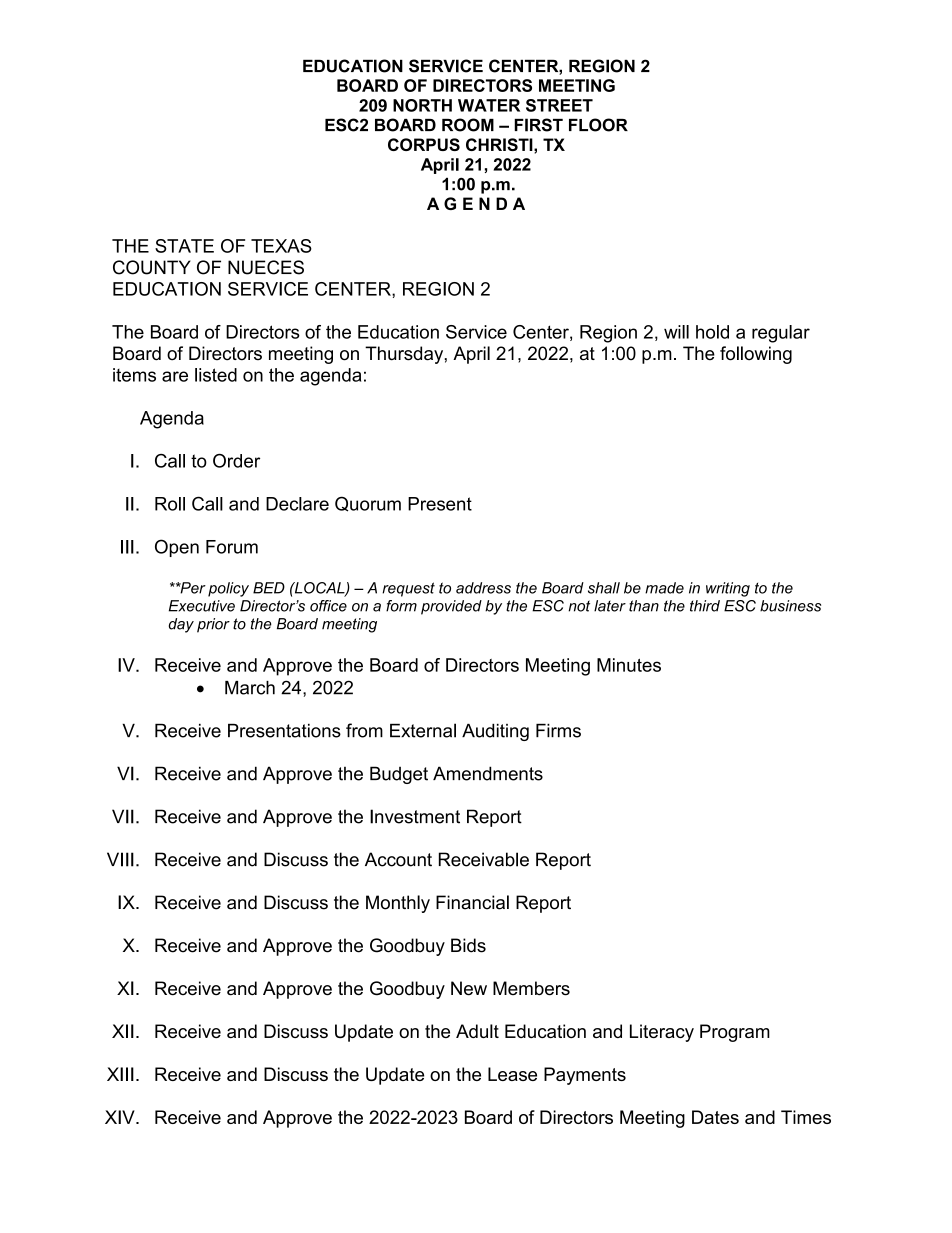  I want to click on Executive, so click(202, 606).
